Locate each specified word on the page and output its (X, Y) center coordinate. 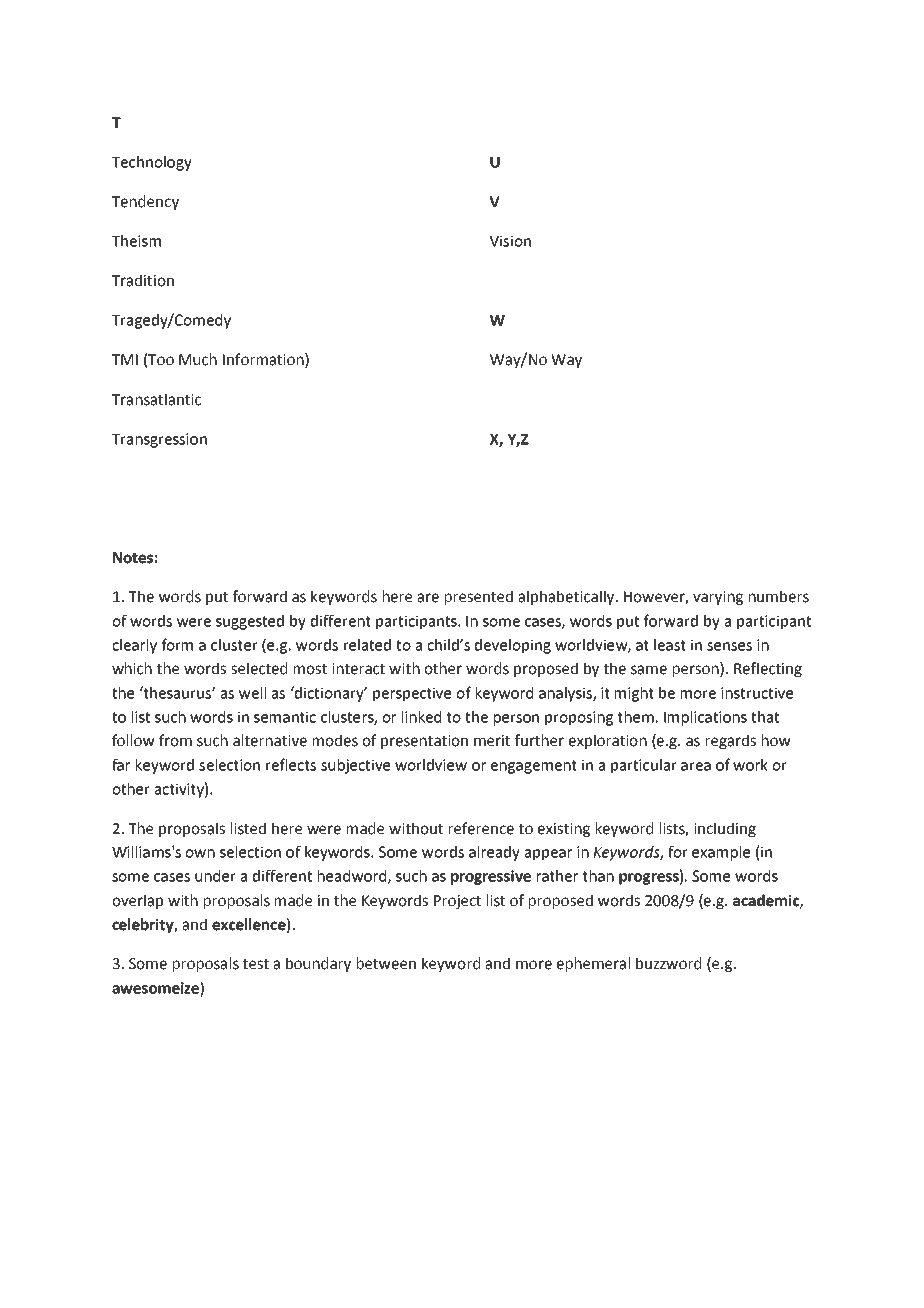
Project (457, 902)
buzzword (668, 963)
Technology (152, 163)
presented (479, 597)
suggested (250, 622)
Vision (510, 241)
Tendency (145, 202)
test (256, 964)
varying (718, 598)
